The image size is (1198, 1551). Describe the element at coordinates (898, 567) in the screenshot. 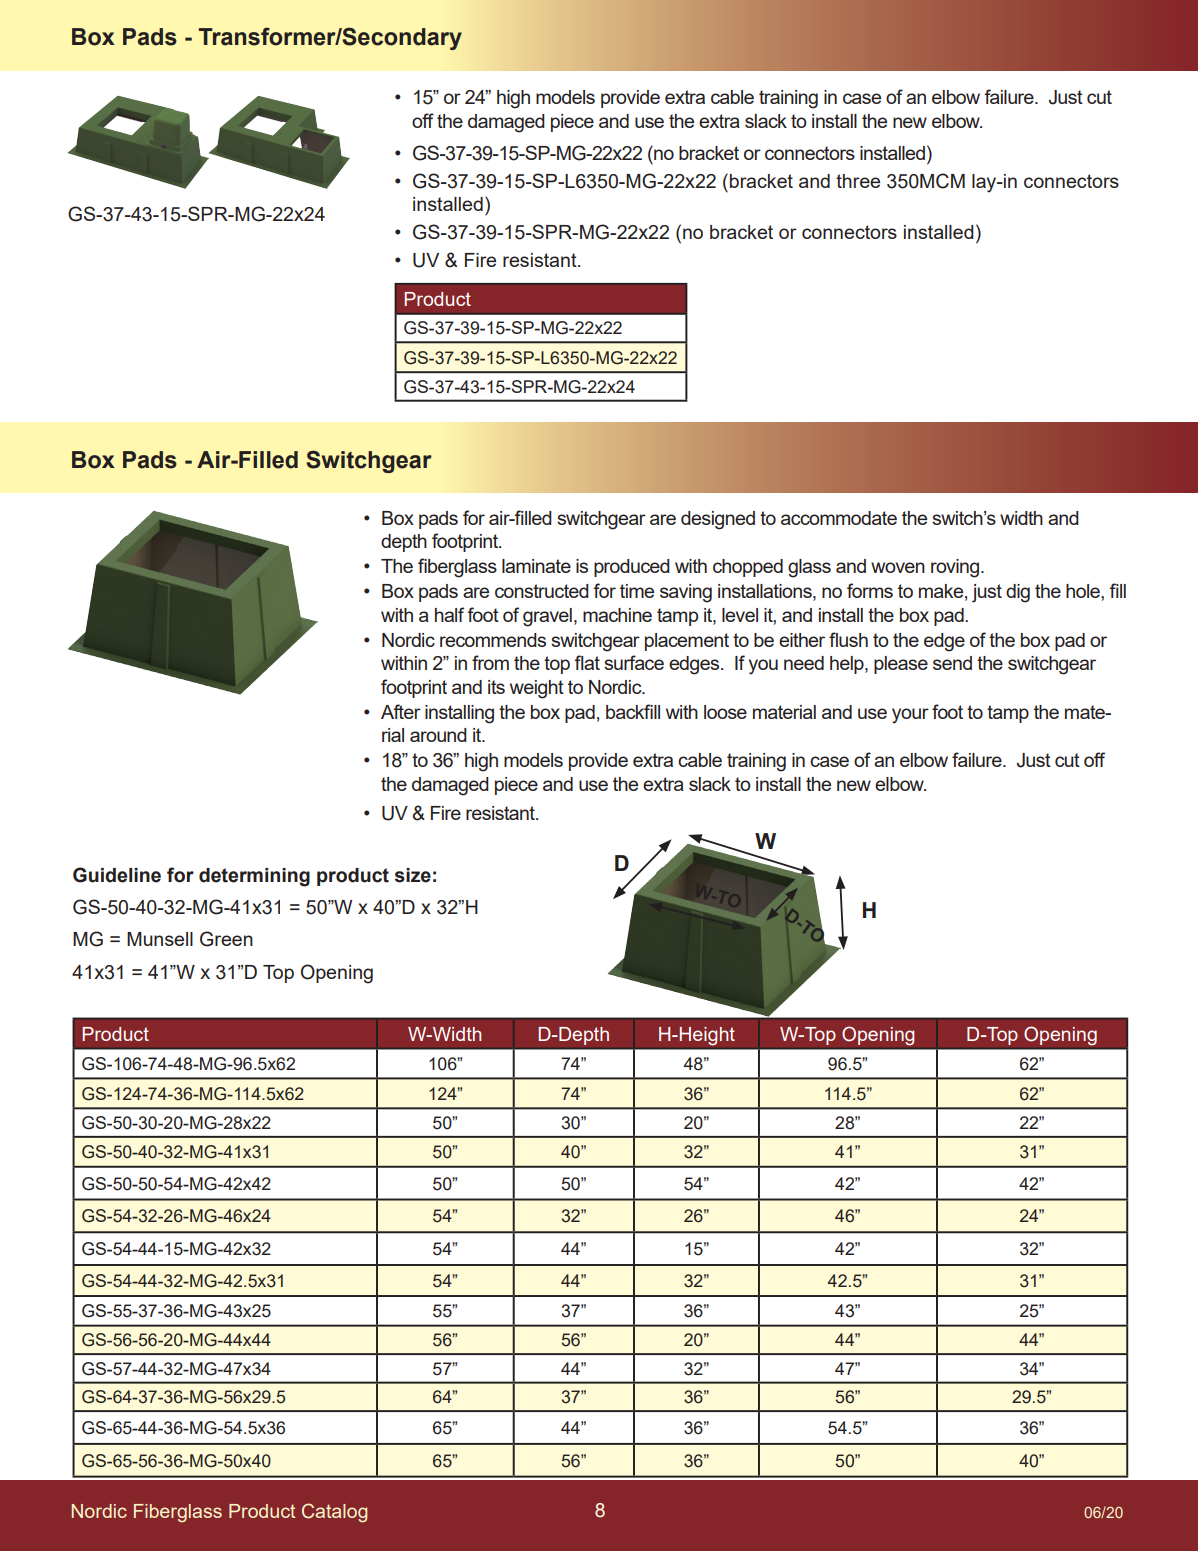

I see `woven` at that location.
